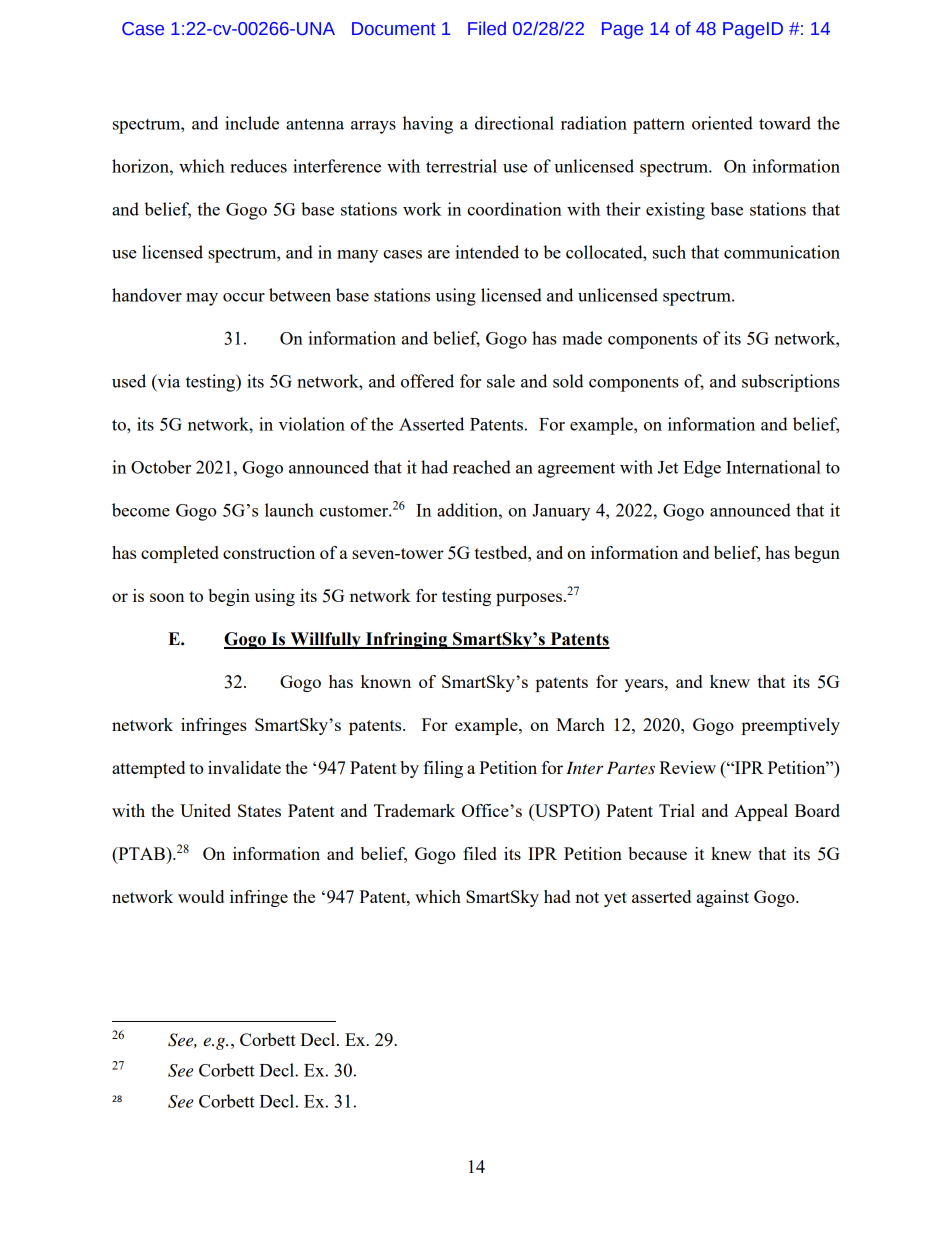  I want to click on preemptively, so click(791, 726).
